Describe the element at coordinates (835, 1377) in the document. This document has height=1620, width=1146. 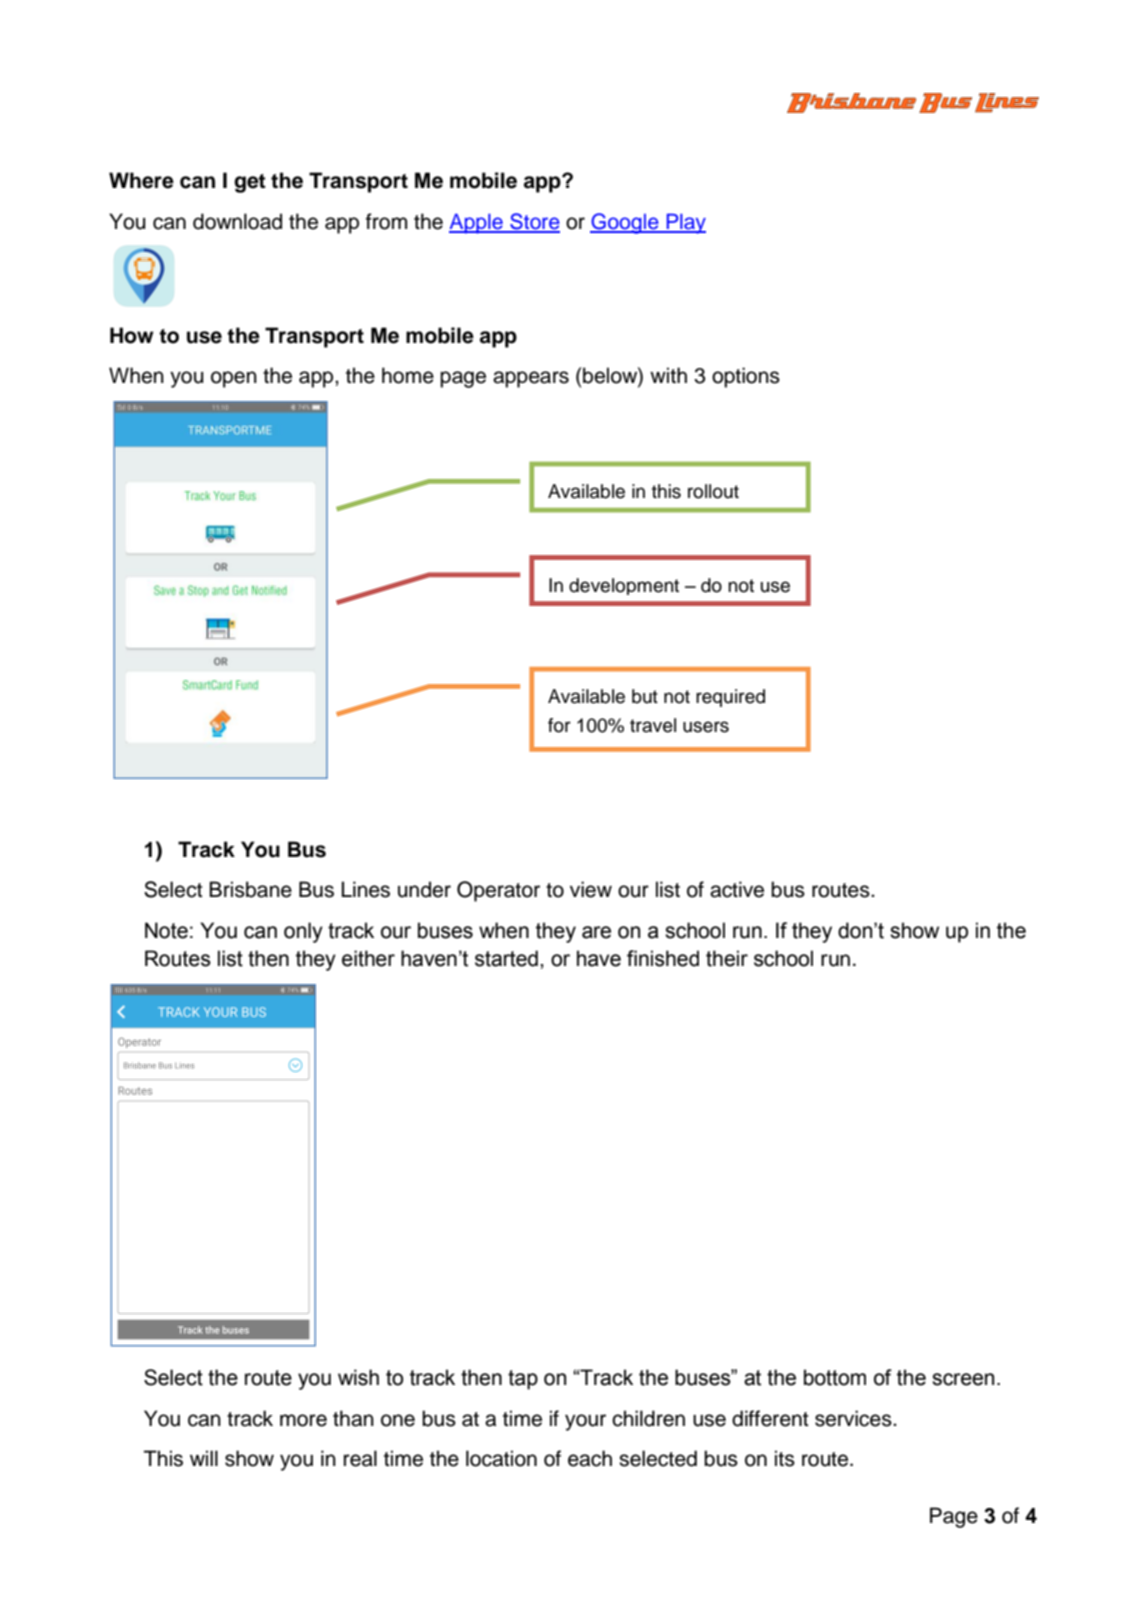
I see `bottom` at that location.
